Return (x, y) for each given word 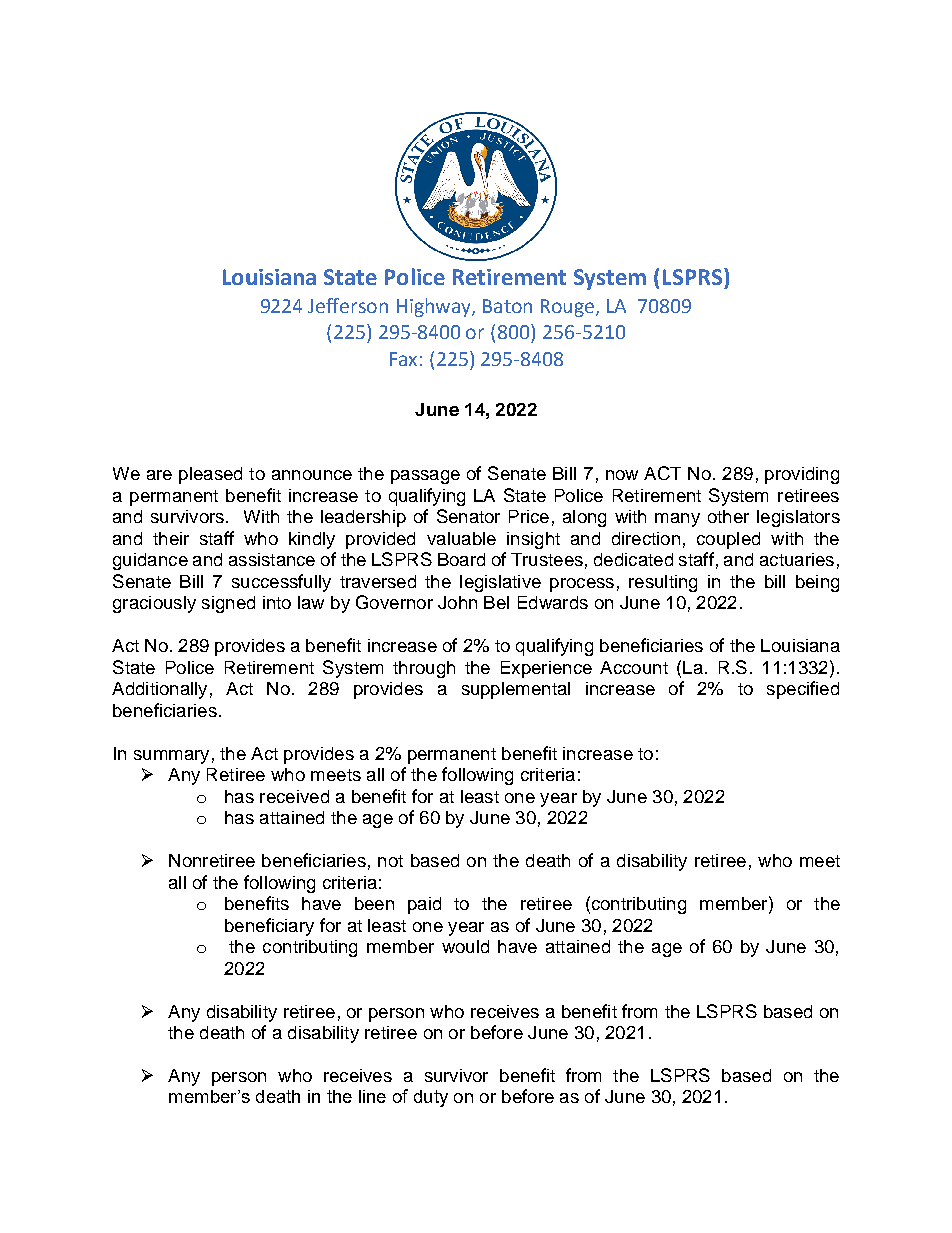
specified (803, 690)
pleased (210, 475)
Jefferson (348, 305)
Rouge (567, 308)
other (728, 516)
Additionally (159, 690)
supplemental (516, 690)
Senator (468, 516)
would (465, 946)
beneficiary (269, 927)
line (372, 1096)
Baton (507, 306)
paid (424, 905)
